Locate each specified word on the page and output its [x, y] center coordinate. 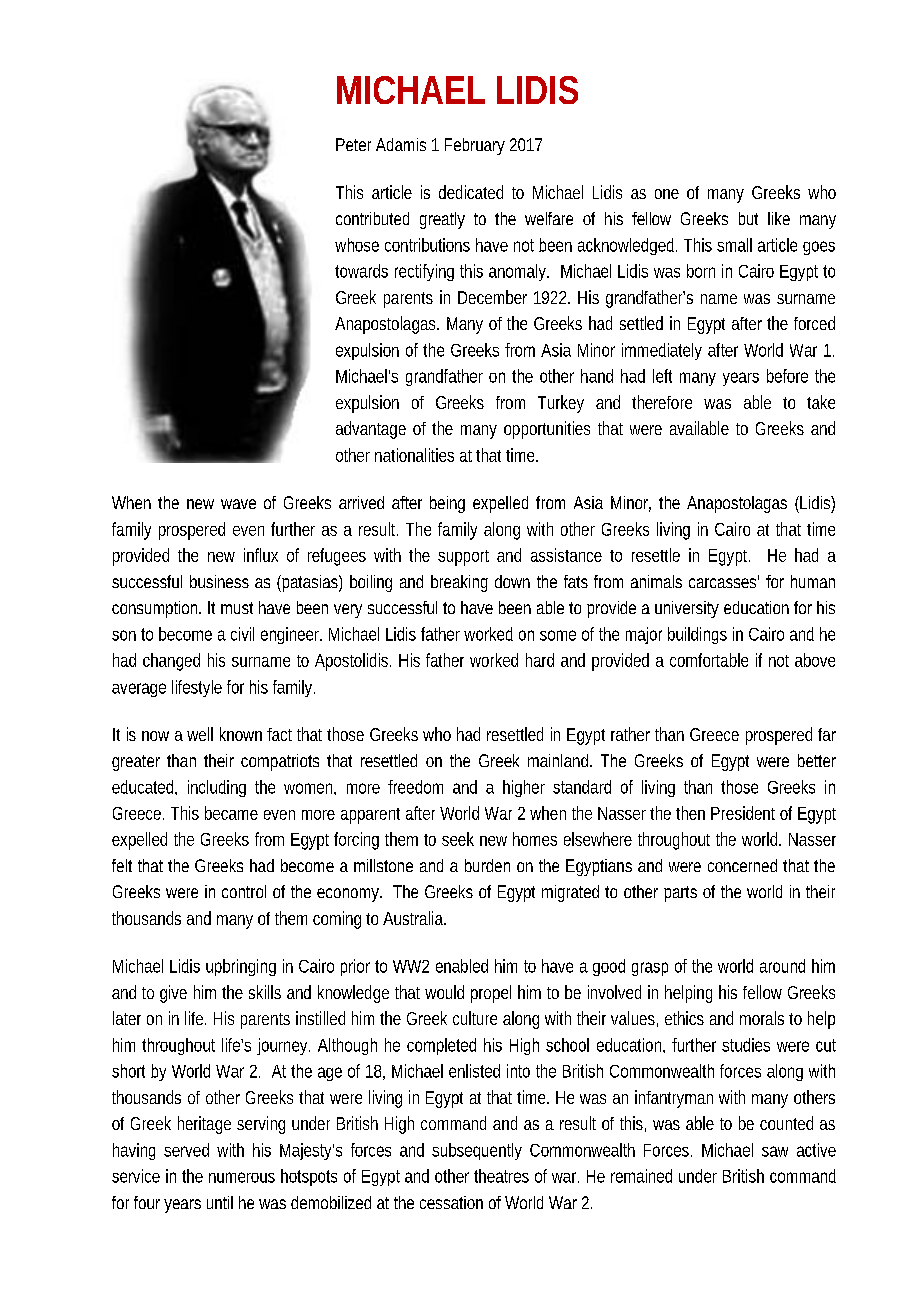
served [186, 1150]
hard [540, 660]
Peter [353, 144]
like [779, 218]
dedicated [471, 192]
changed [171, 662]
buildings [697, 635]
